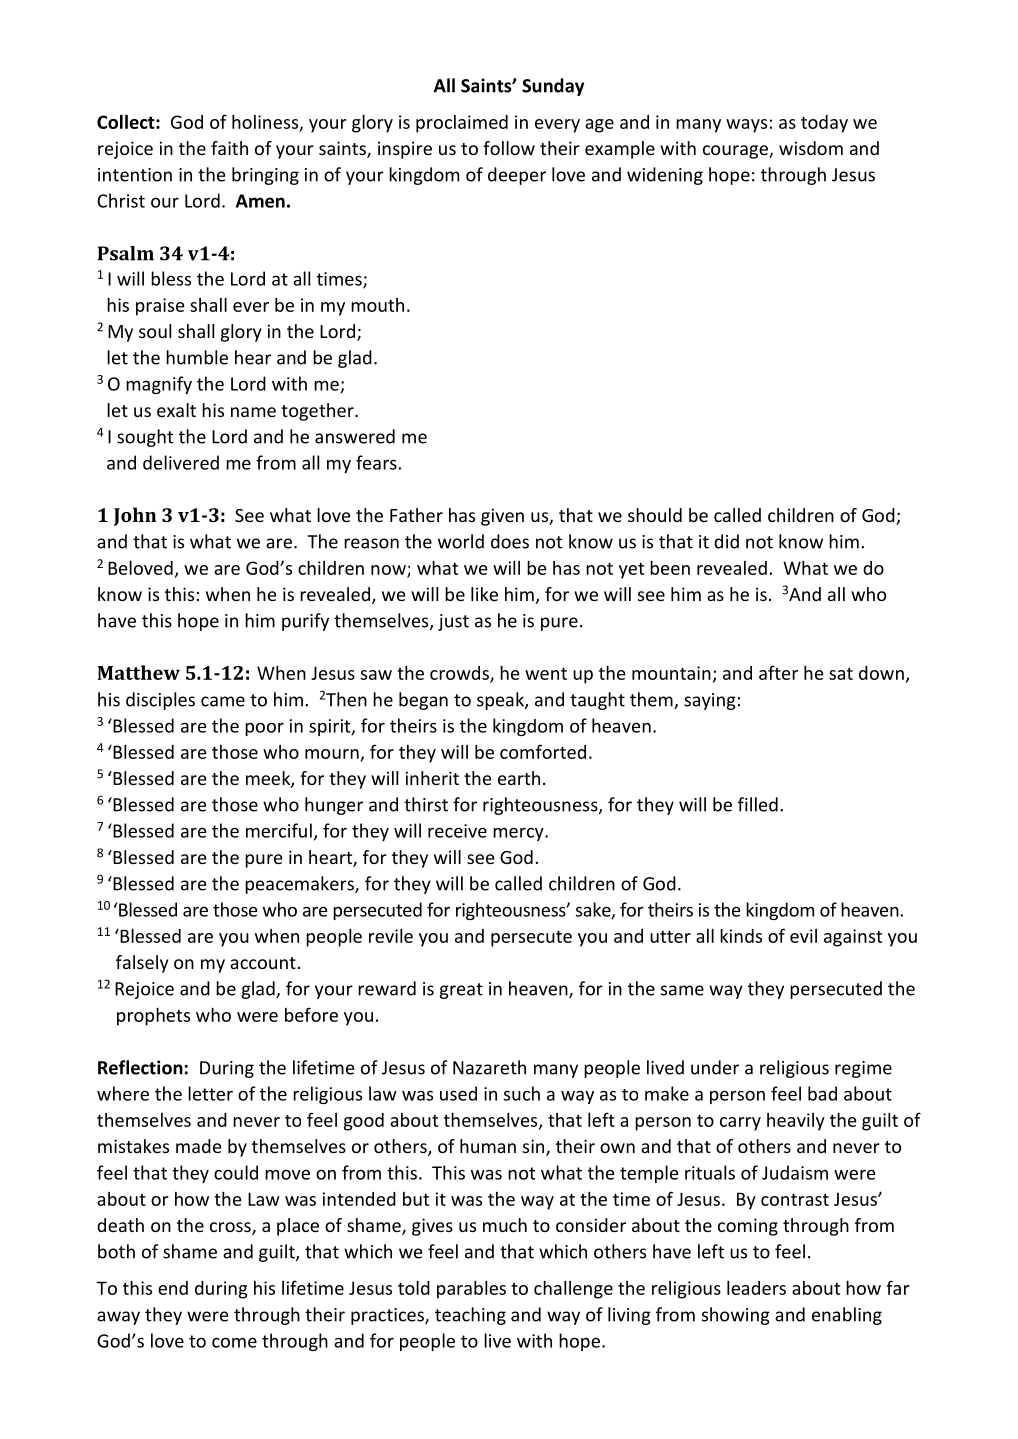 The height and width of the image is (1439, 1018). I want to click on faith, so click(229, 148).
